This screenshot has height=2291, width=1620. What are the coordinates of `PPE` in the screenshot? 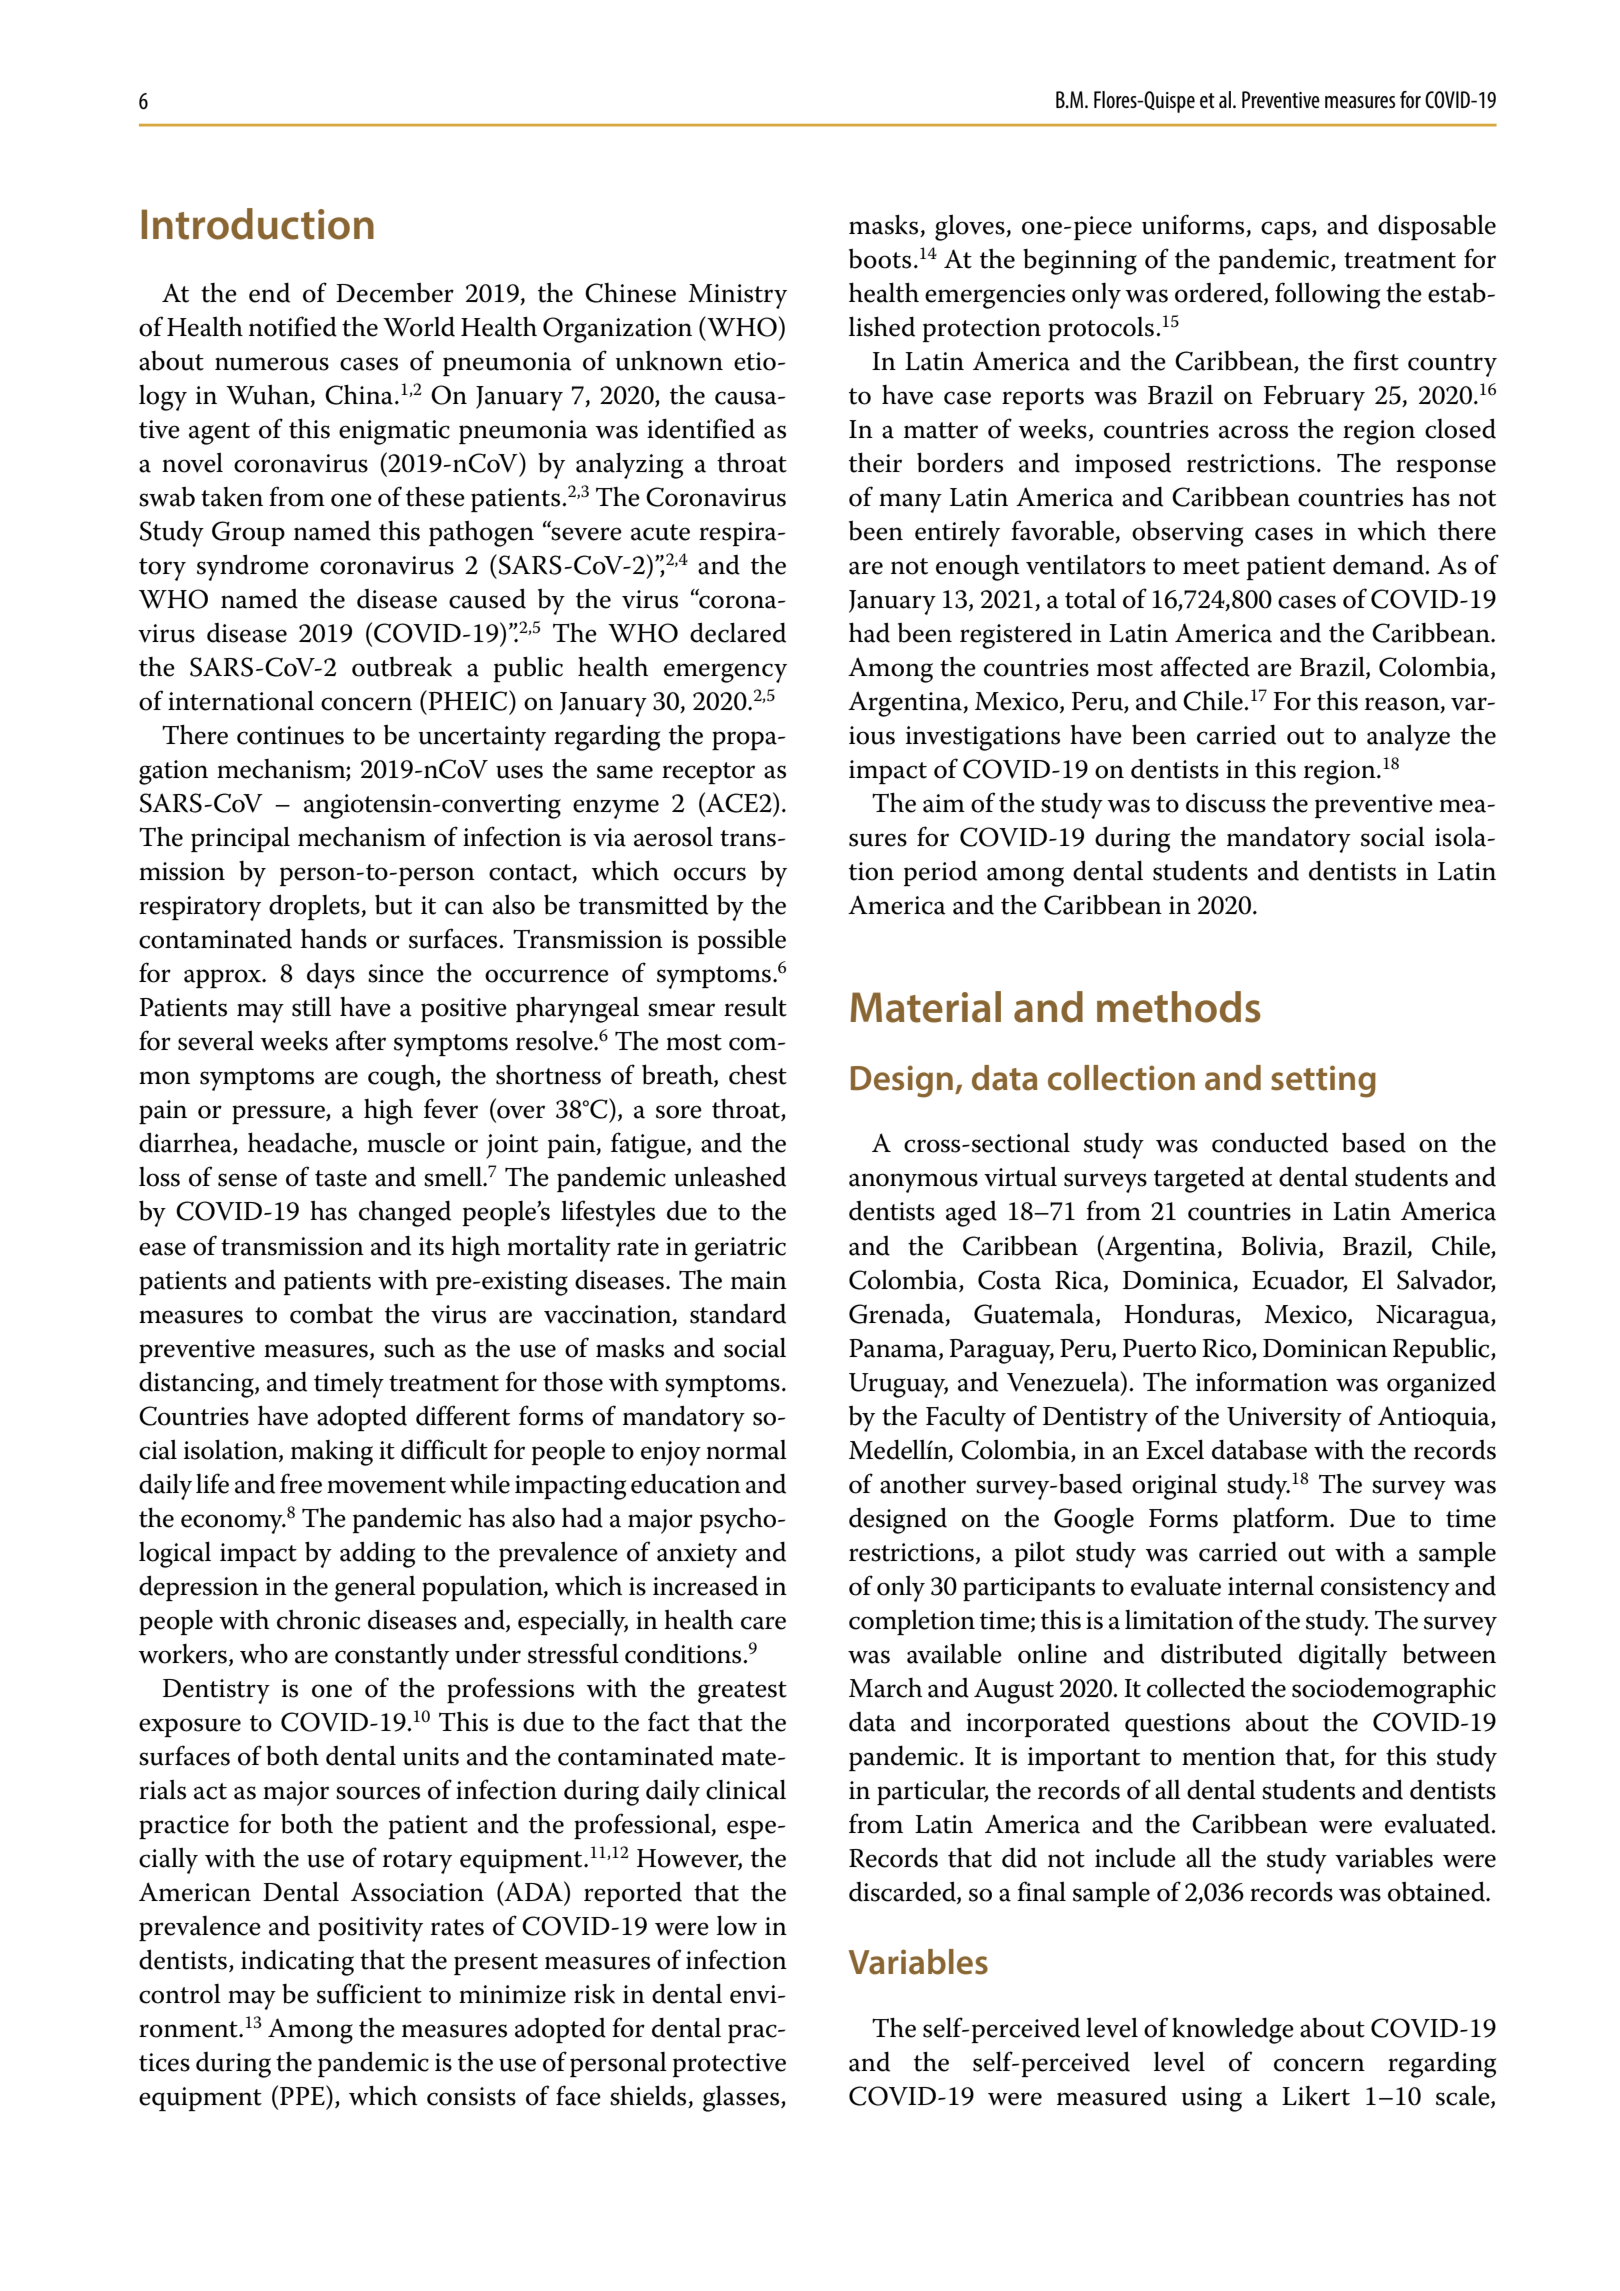 It's located at (303, 2095).
